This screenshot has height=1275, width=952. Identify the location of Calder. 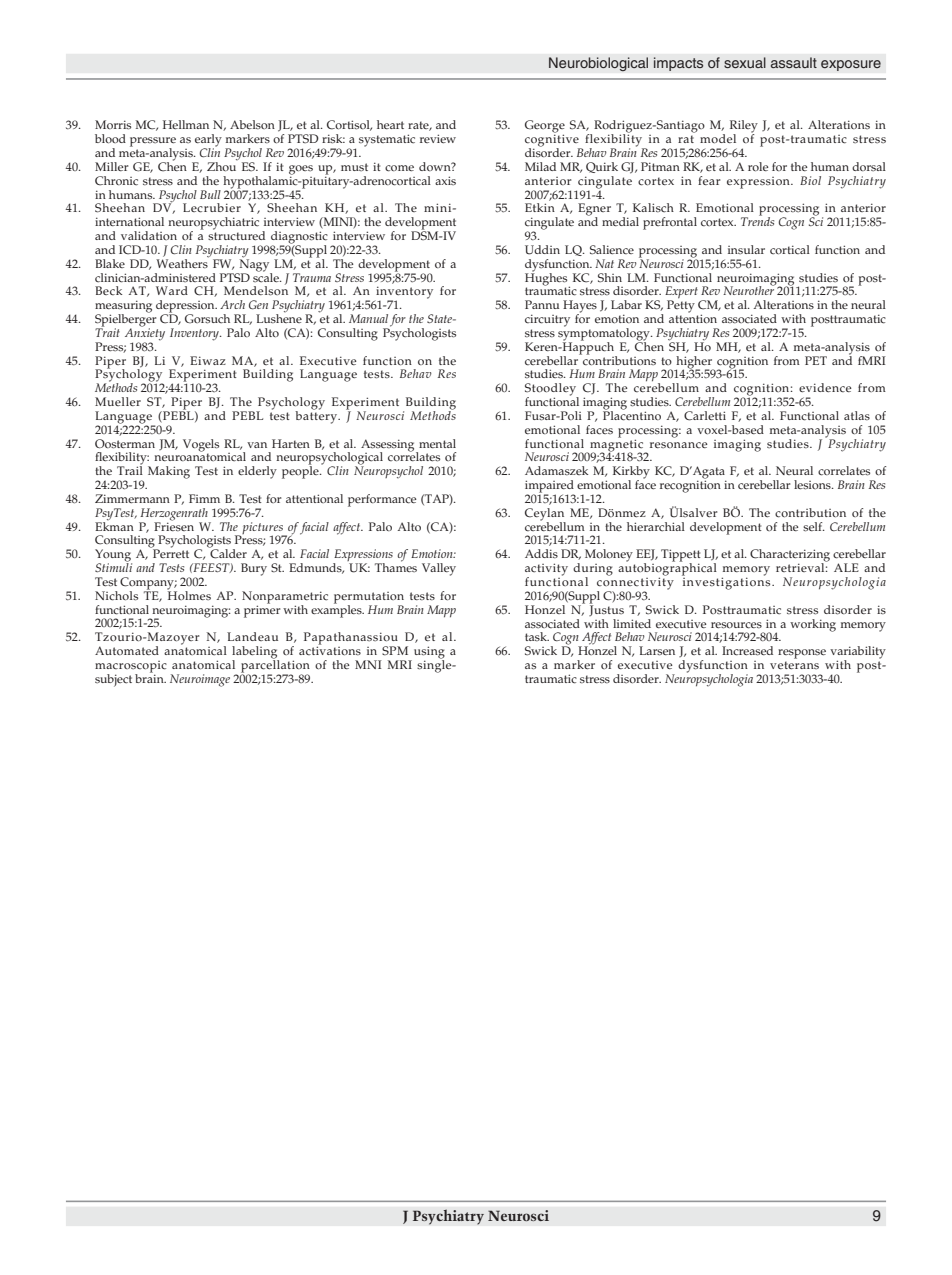
(227, 553).
